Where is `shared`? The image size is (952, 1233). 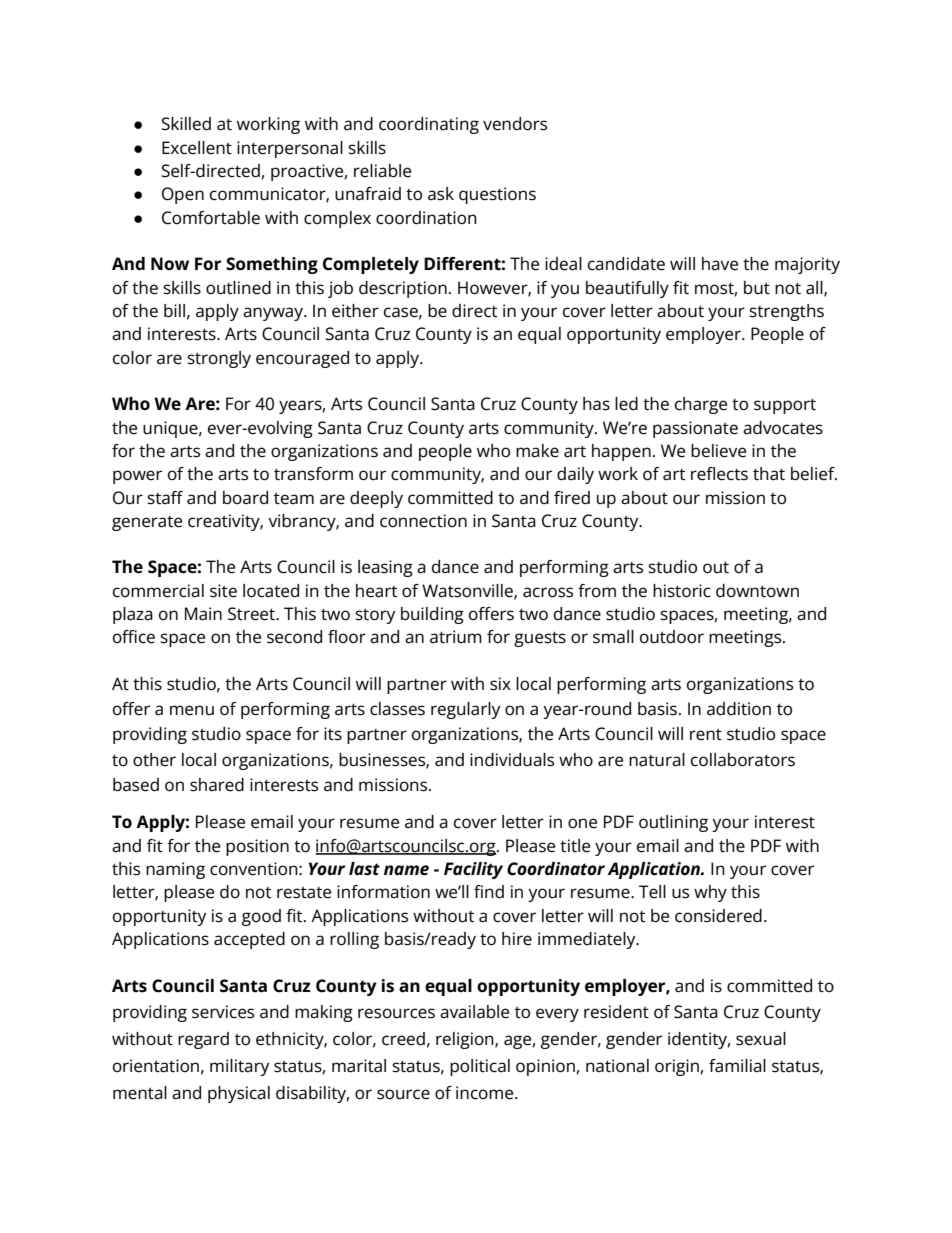
shared is located at coordinates (217, 785).
